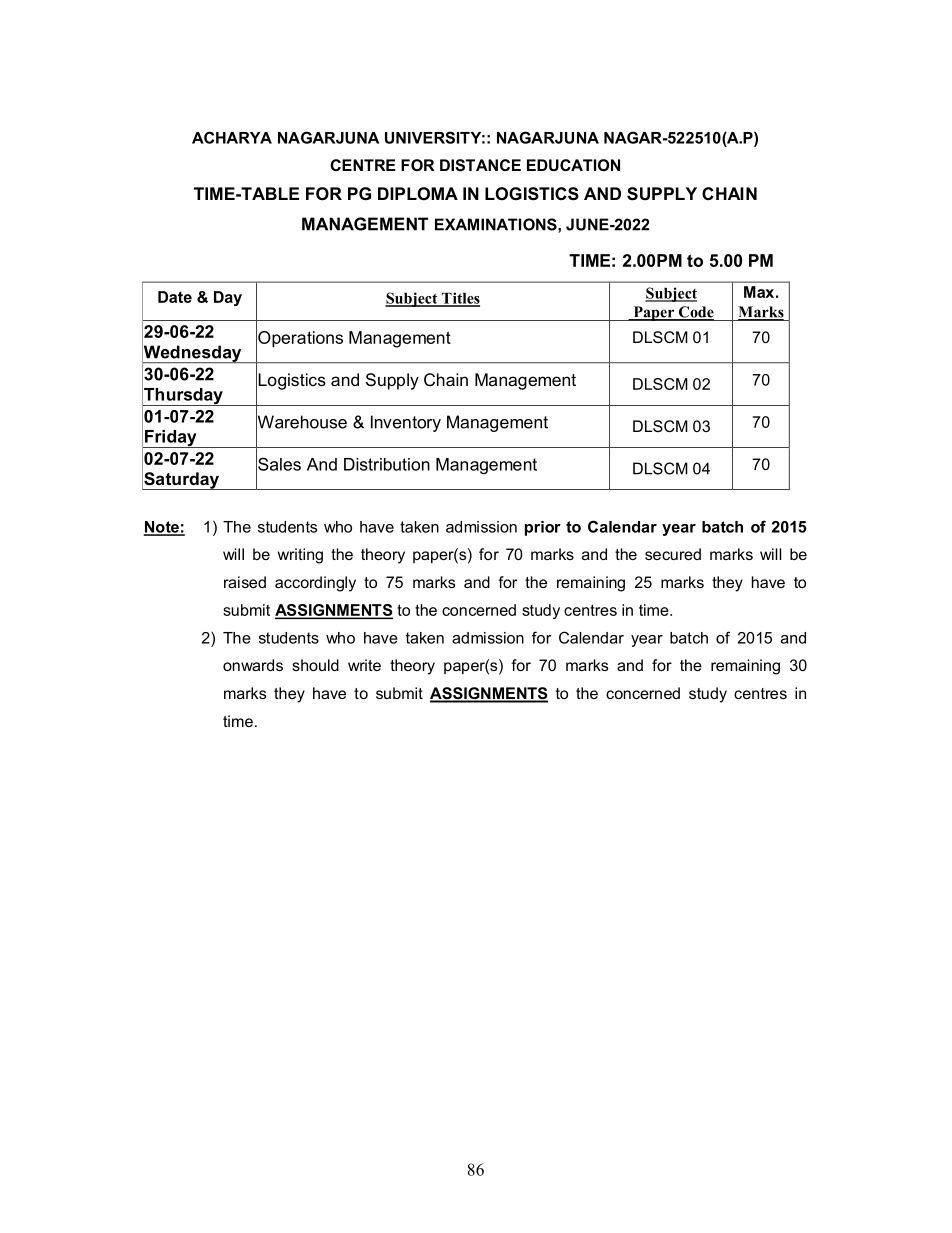 The height and width of the screenshot is (1233, 952). Describe the element at coordinates (480, 165) in the screenshot. I see `DISTANCE` at that location.
